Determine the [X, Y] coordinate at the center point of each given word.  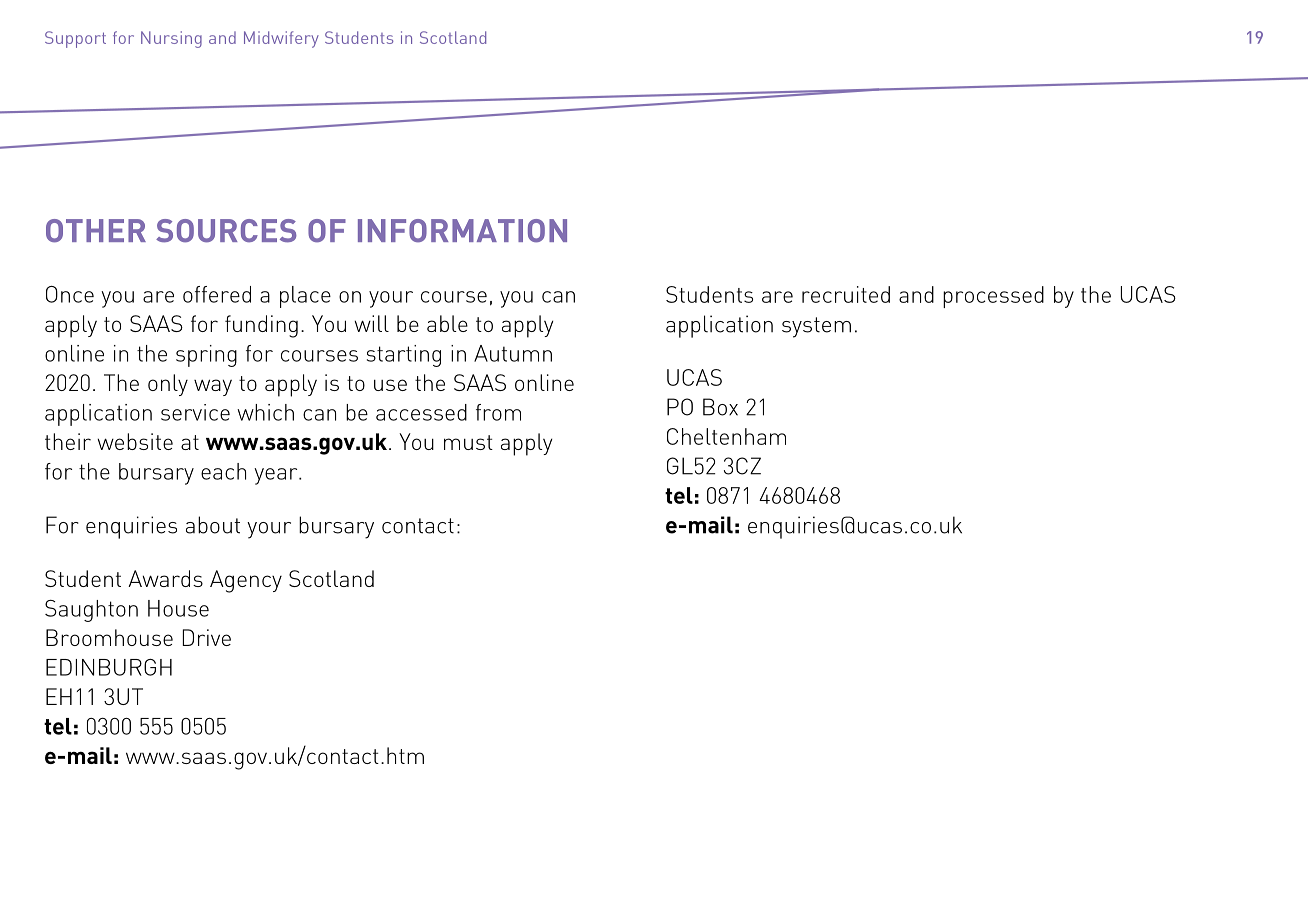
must [468, 442]
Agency [246, 581]
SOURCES [226, 231]
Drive [207, 637]
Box [720, 407]
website [135, 441]
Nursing [171, 39]
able [447, 323]
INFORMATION [462, 231]
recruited [846, 294]
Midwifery [281, 39]
